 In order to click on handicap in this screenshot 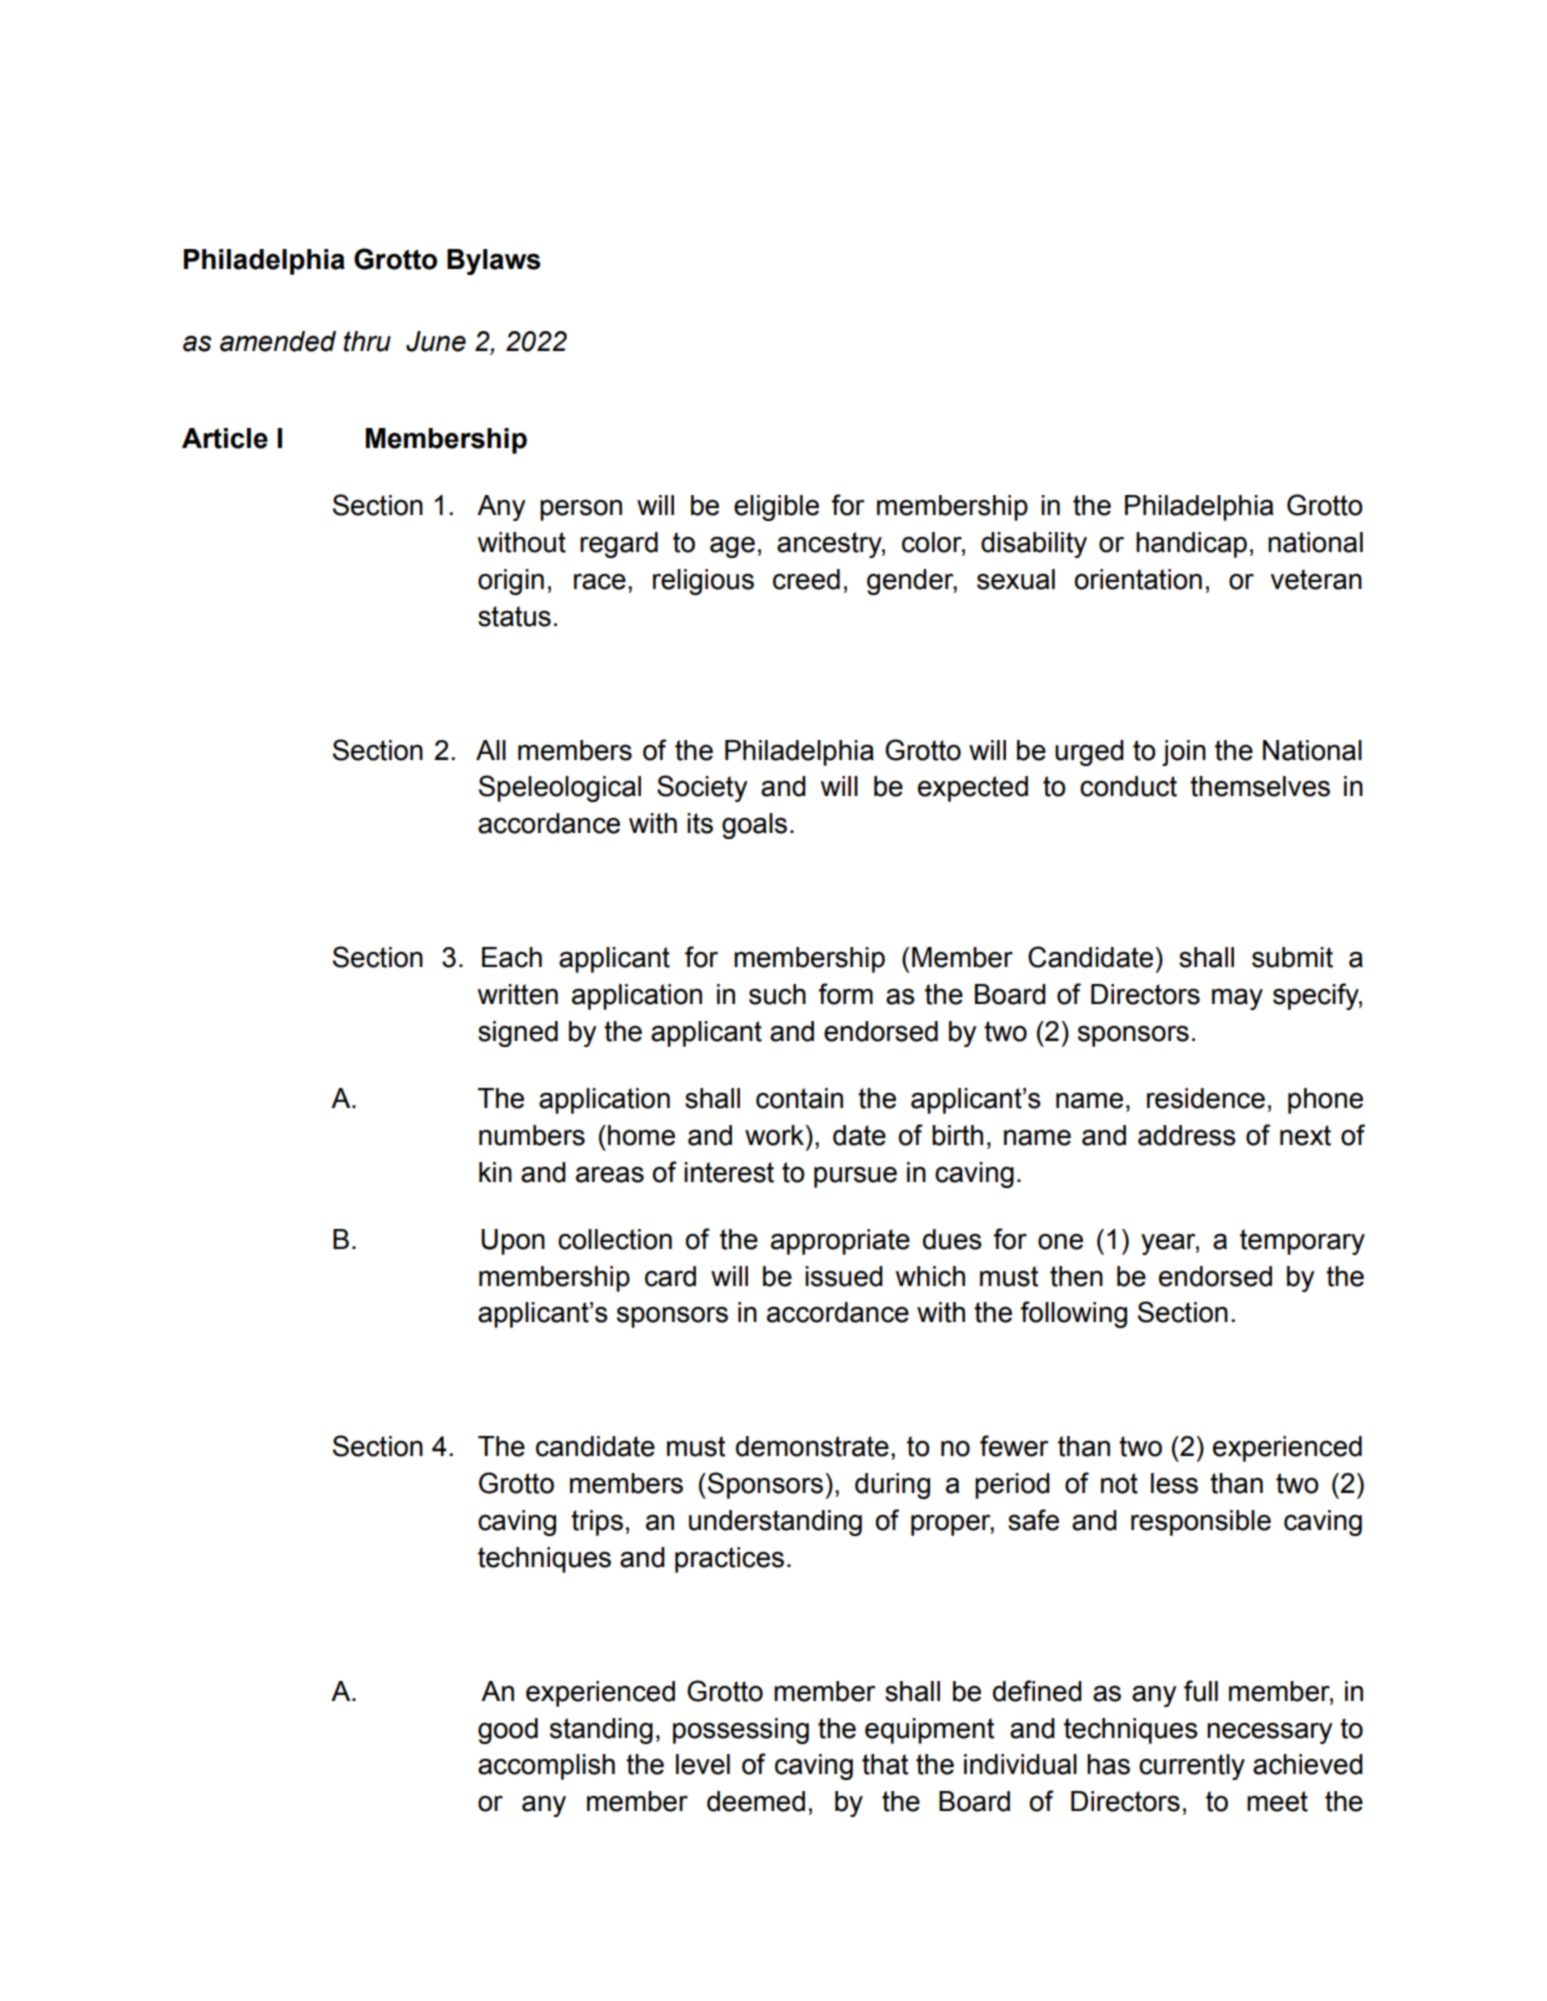, I will do `click(1191, 545)`.
